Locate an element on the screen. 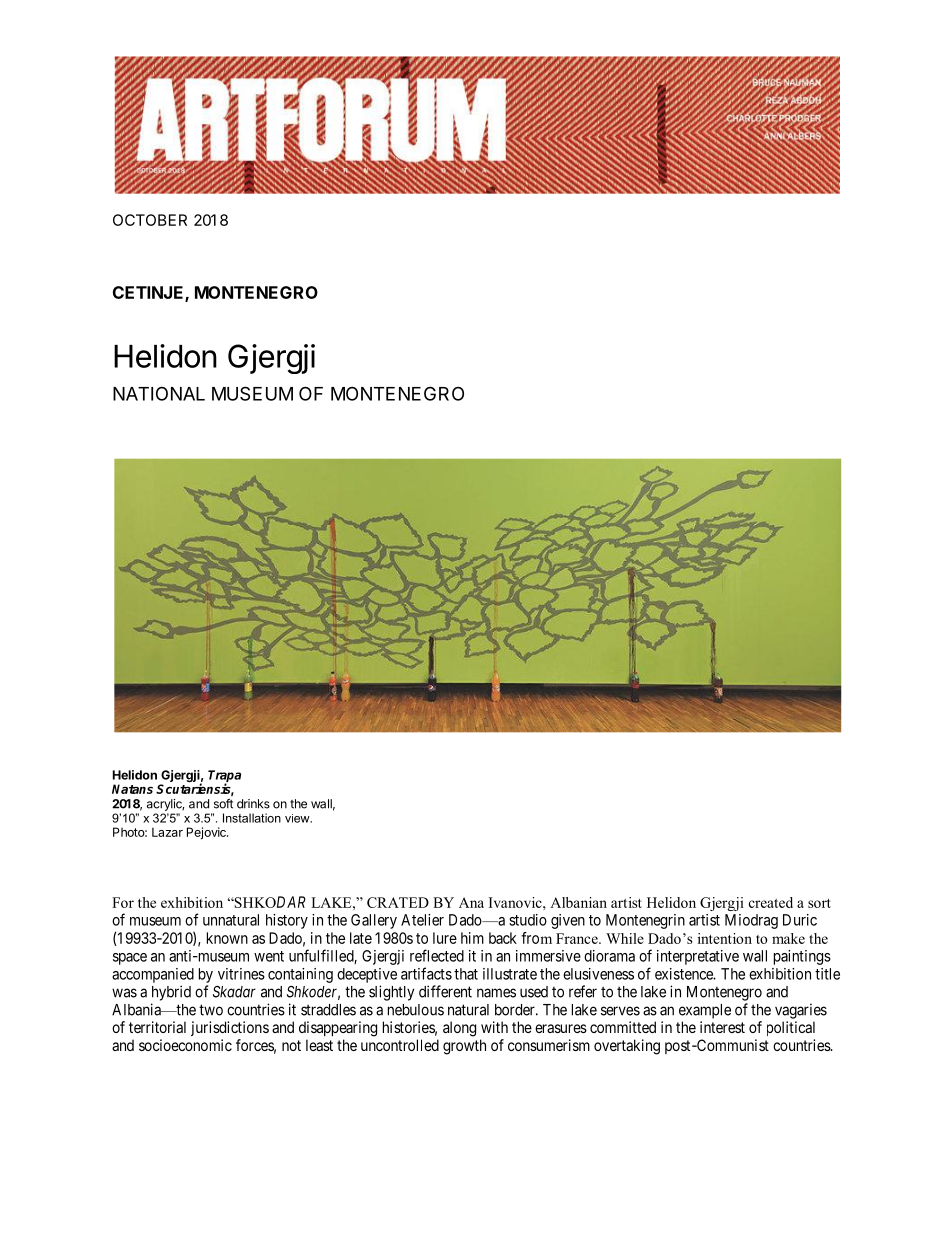 Image resolution: width=952 pixels, height=1233 pixels. two is located at coordinates (211, 1010).
